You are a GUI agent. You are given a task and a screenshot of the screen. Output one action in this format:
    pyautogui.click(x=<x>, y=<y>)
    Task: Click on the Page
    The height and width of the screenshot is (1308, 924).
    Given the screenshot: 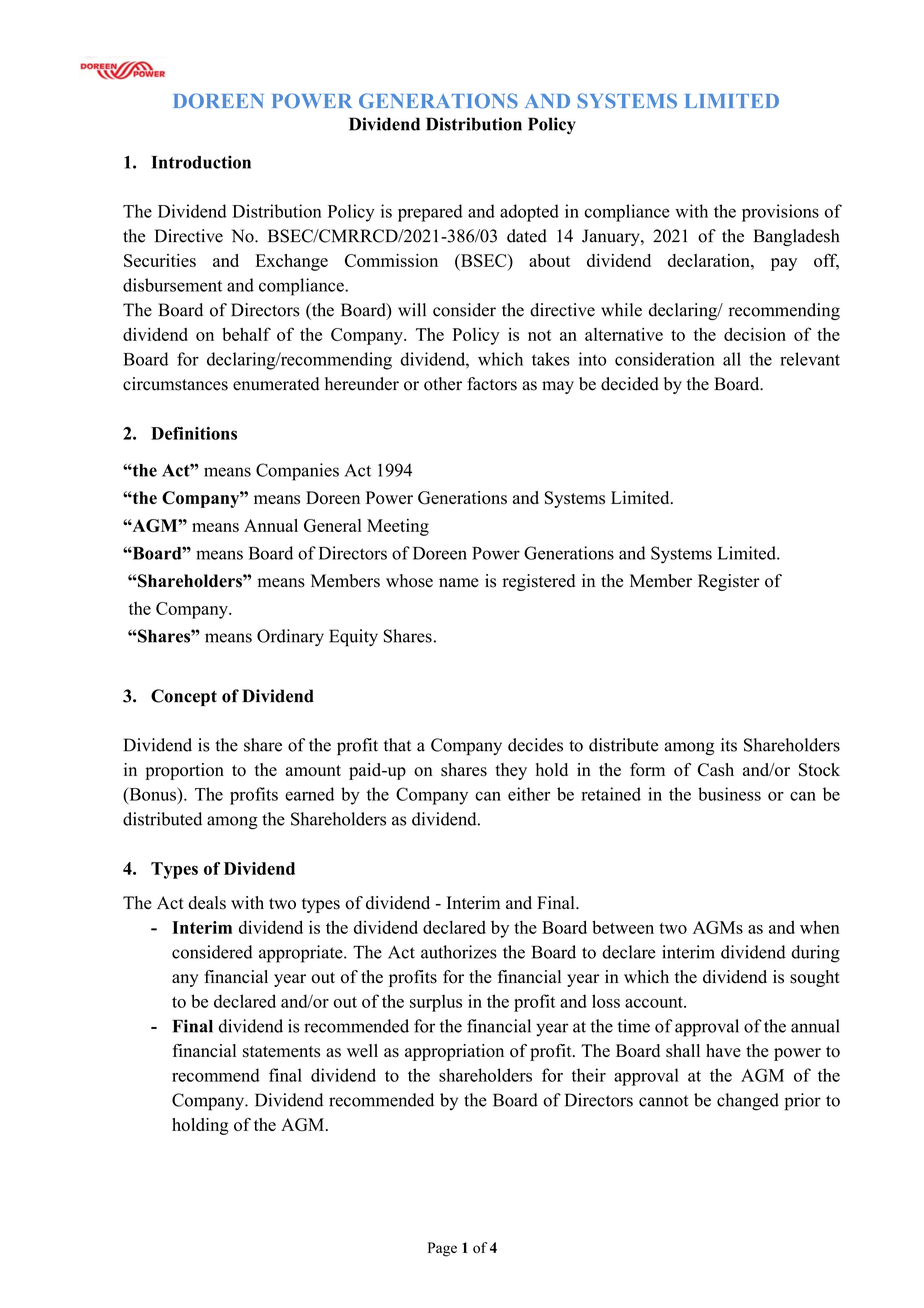 What is the action you would take?
    pyautogui.click(x=442, y=1249)
